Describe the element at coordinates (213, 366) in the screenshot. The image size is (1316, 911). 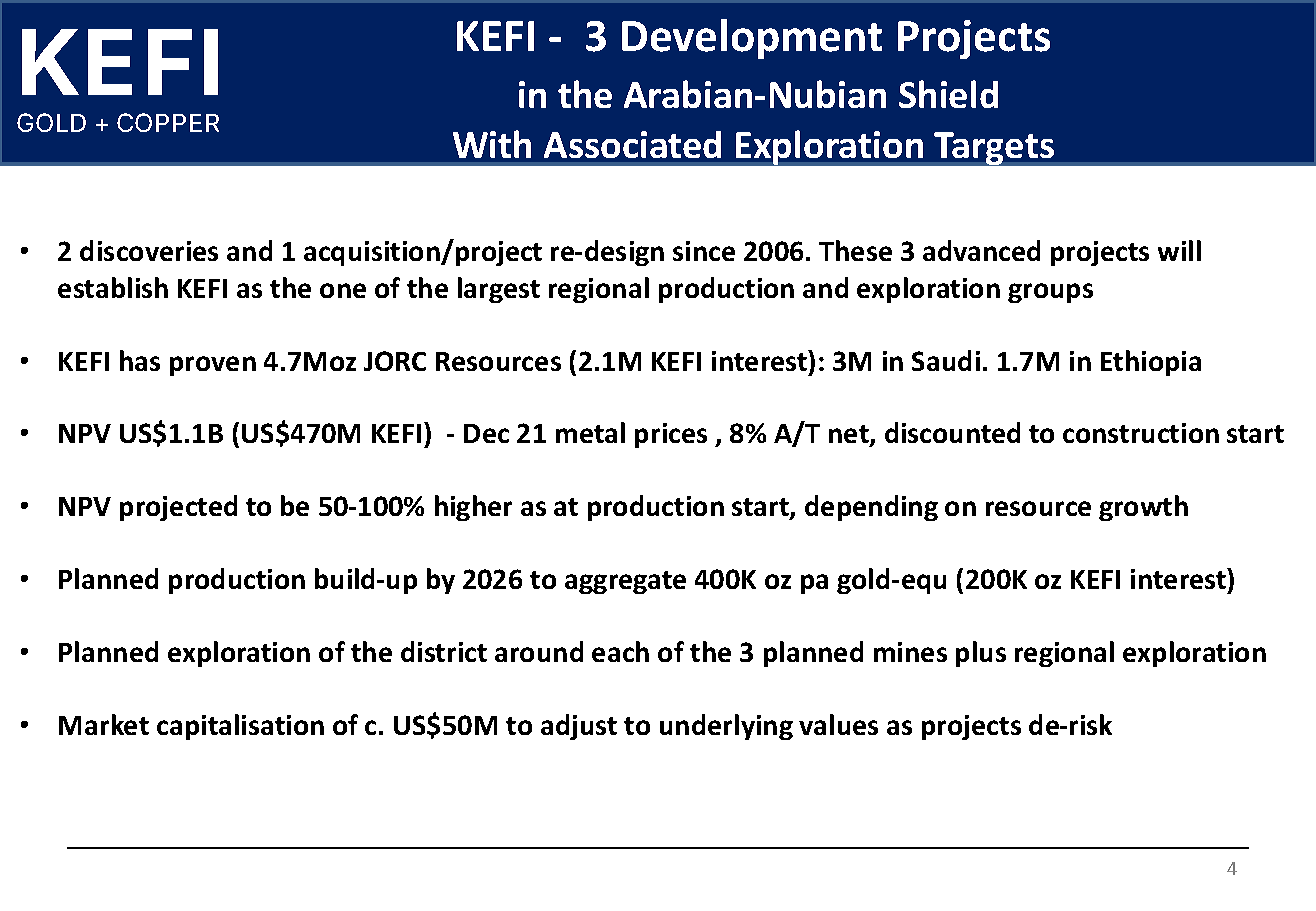
I see `proven` at that location.
